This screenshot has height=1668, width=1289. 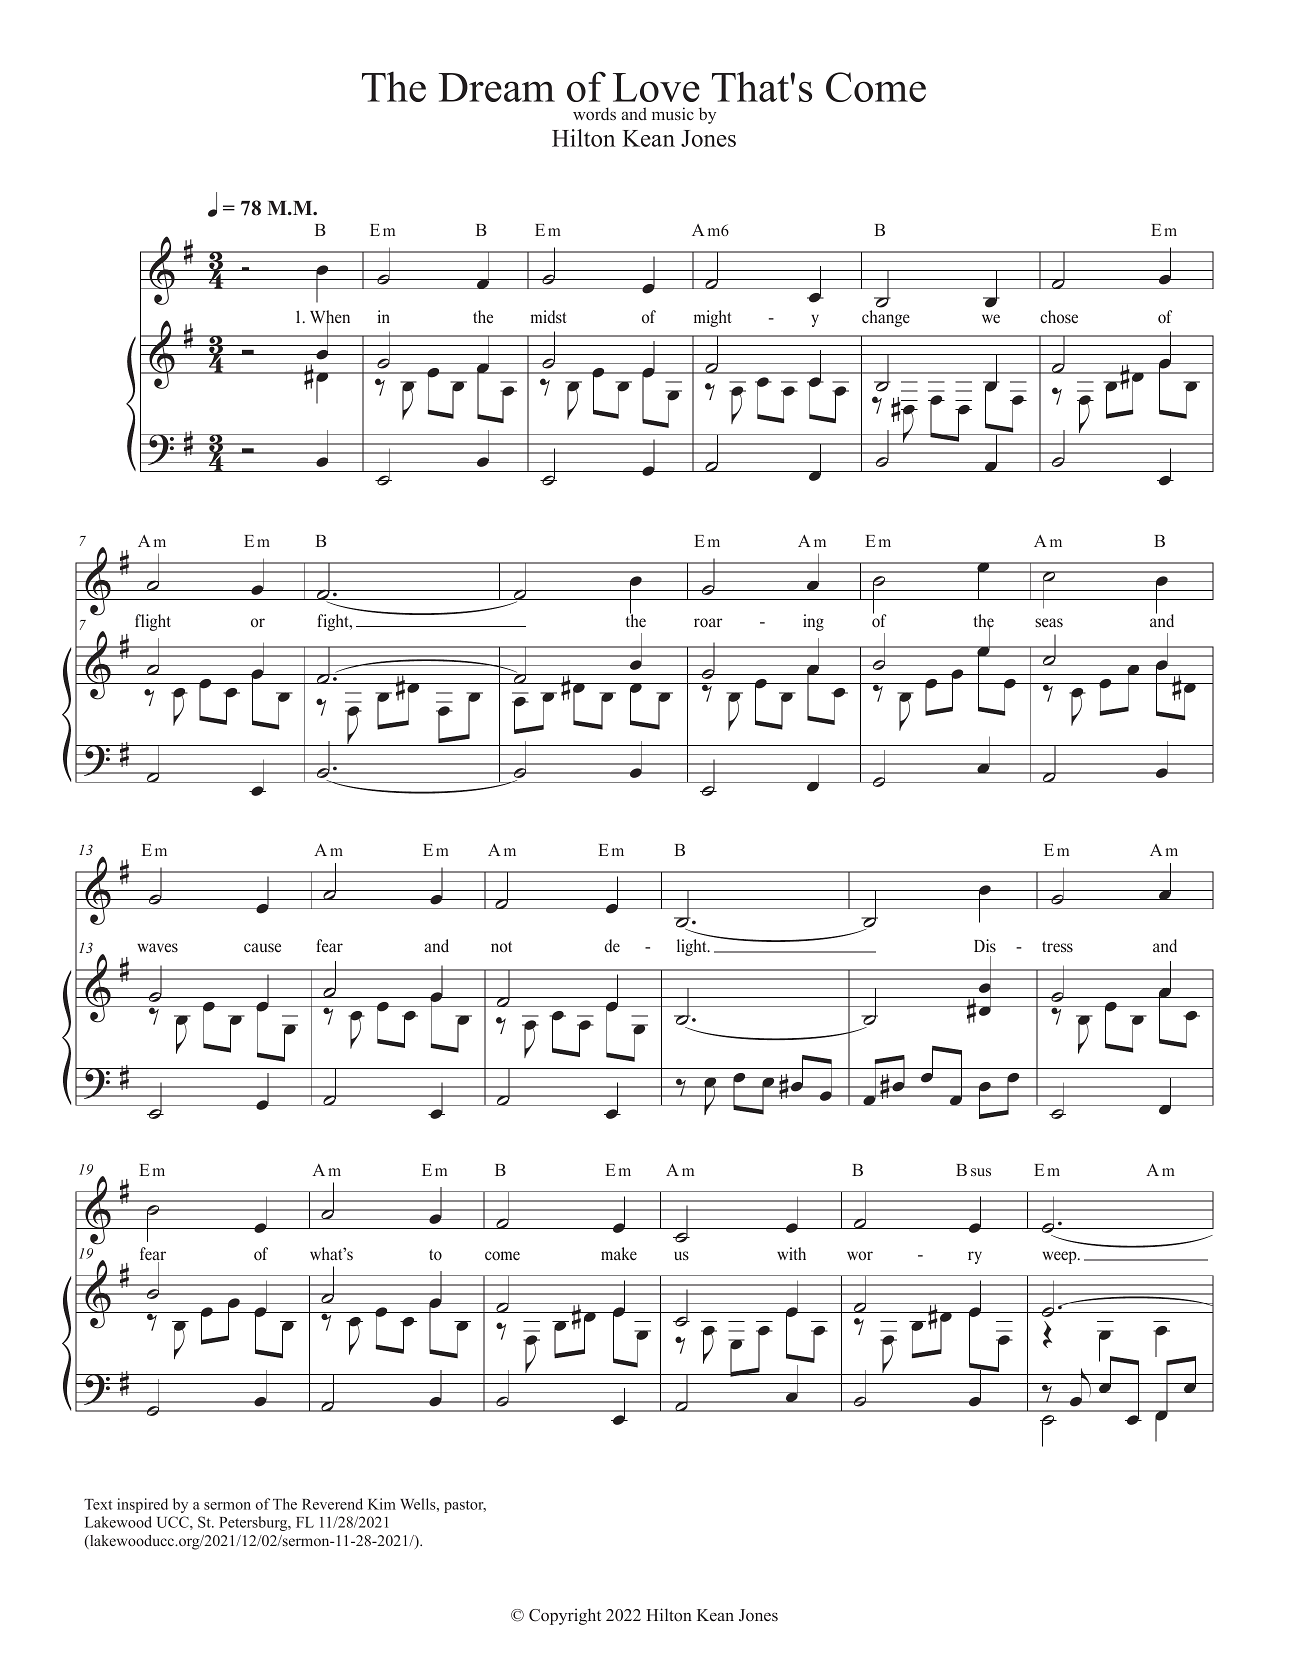 What do you see at coordinates (334, 622) in the screenshot?
I see `fight` at bounding box center [334, 622].
